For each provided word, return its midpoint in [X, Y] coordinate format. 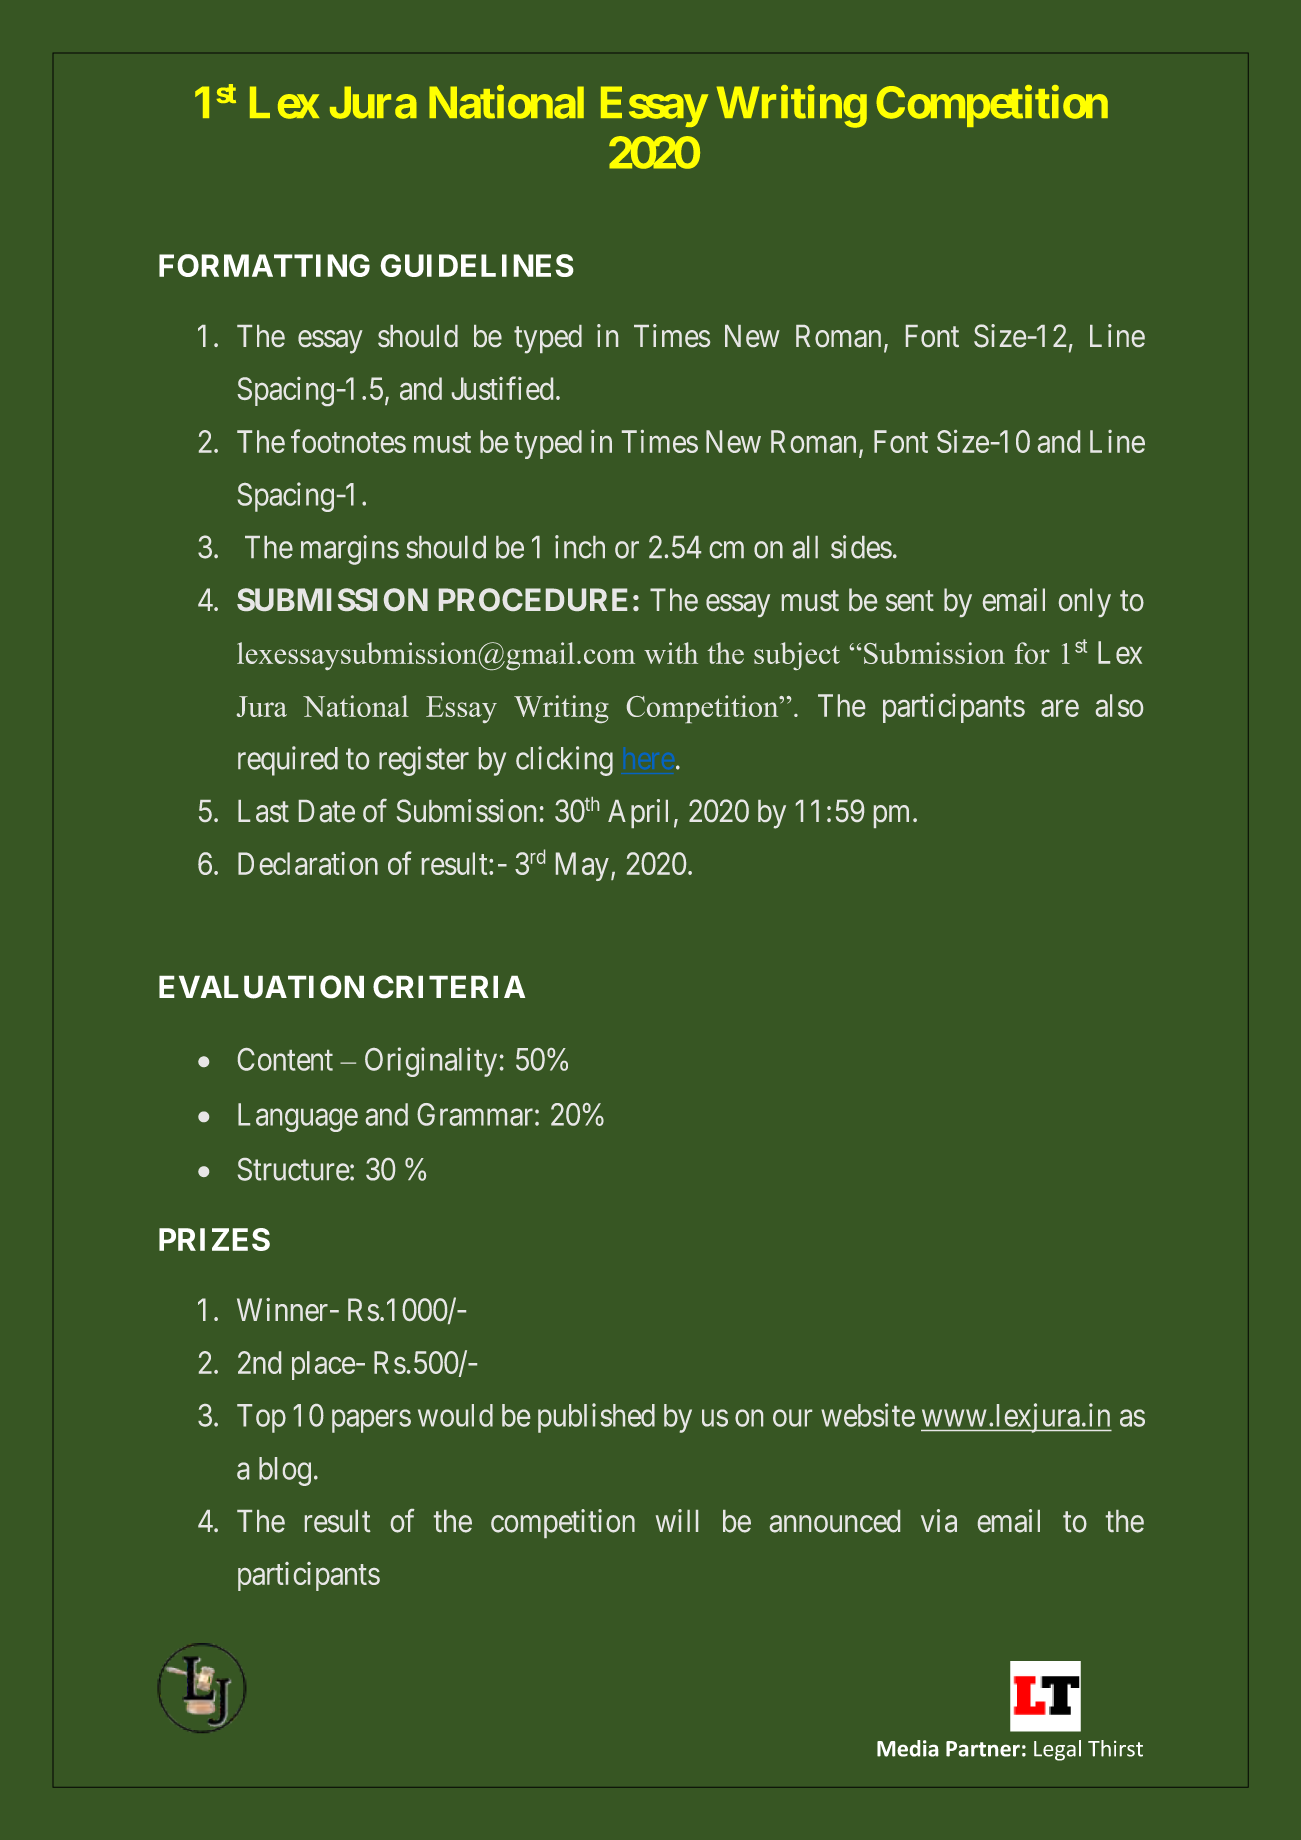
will [677, 1520]
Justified [502, 388]
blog [285, 1471]
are [1060, 708]
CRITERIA [449, 987]
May [582, 866]
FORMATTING [264, 265]
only [1085, 602]
